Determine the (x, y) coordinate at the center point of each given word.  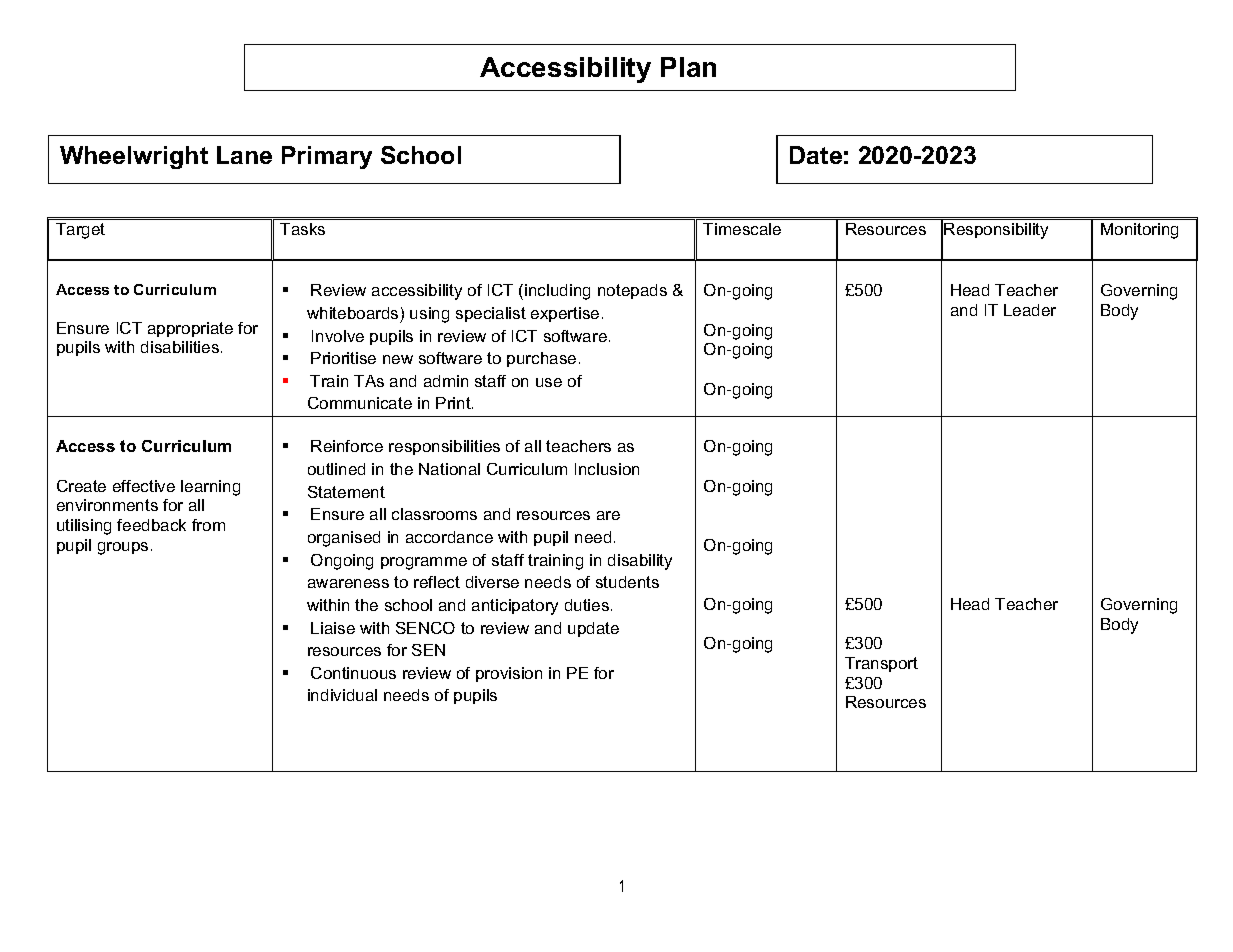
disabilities (181, 347)
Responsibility (996, 231)
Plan (688, 67)
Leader (1030, 310)
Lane (244, 155)
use (549, 382)
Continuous (353, 673)
